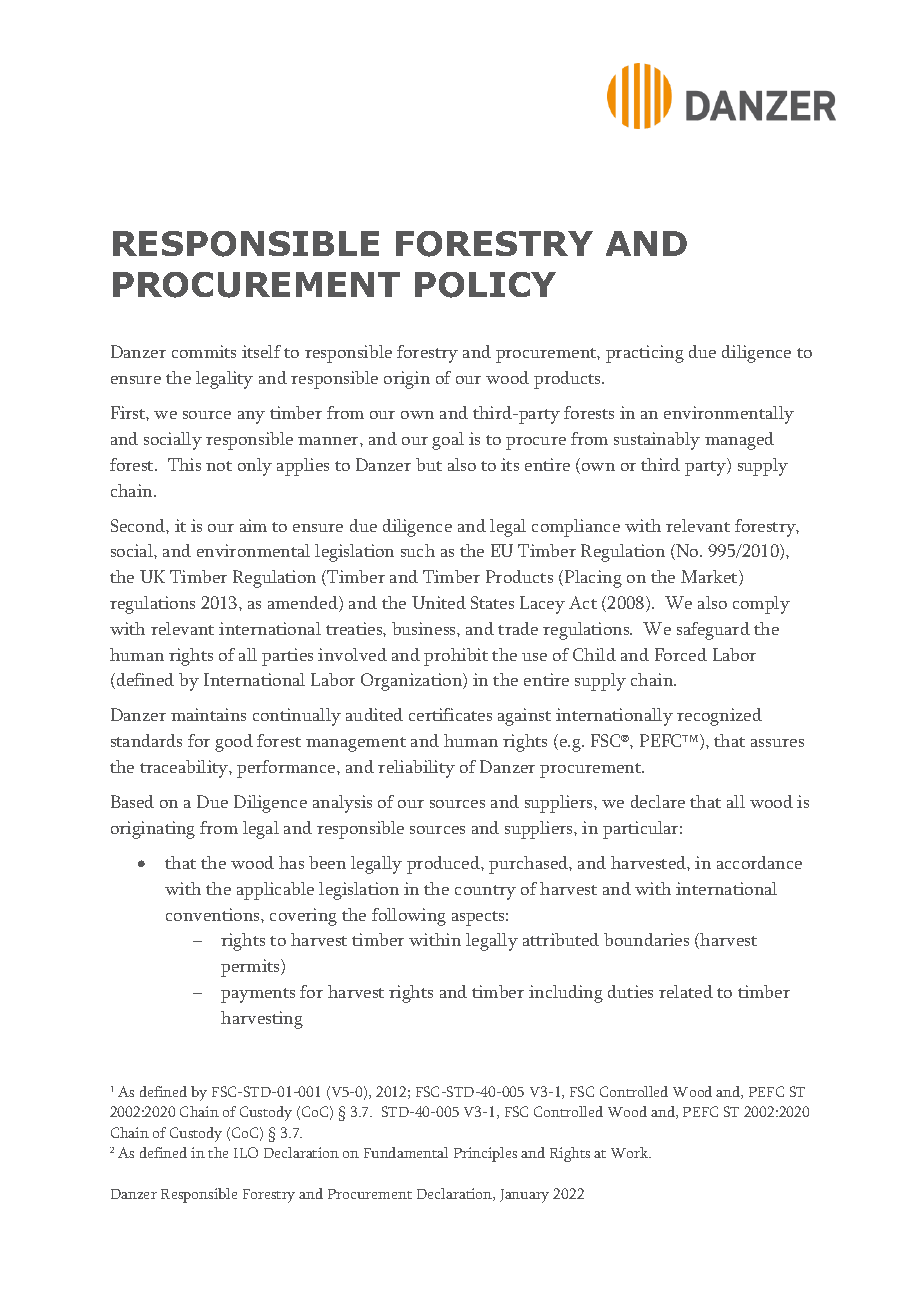 Image resolution: width=924 pixels, height=1308 pixels. I want to click on practicing, so click(645, 354).
